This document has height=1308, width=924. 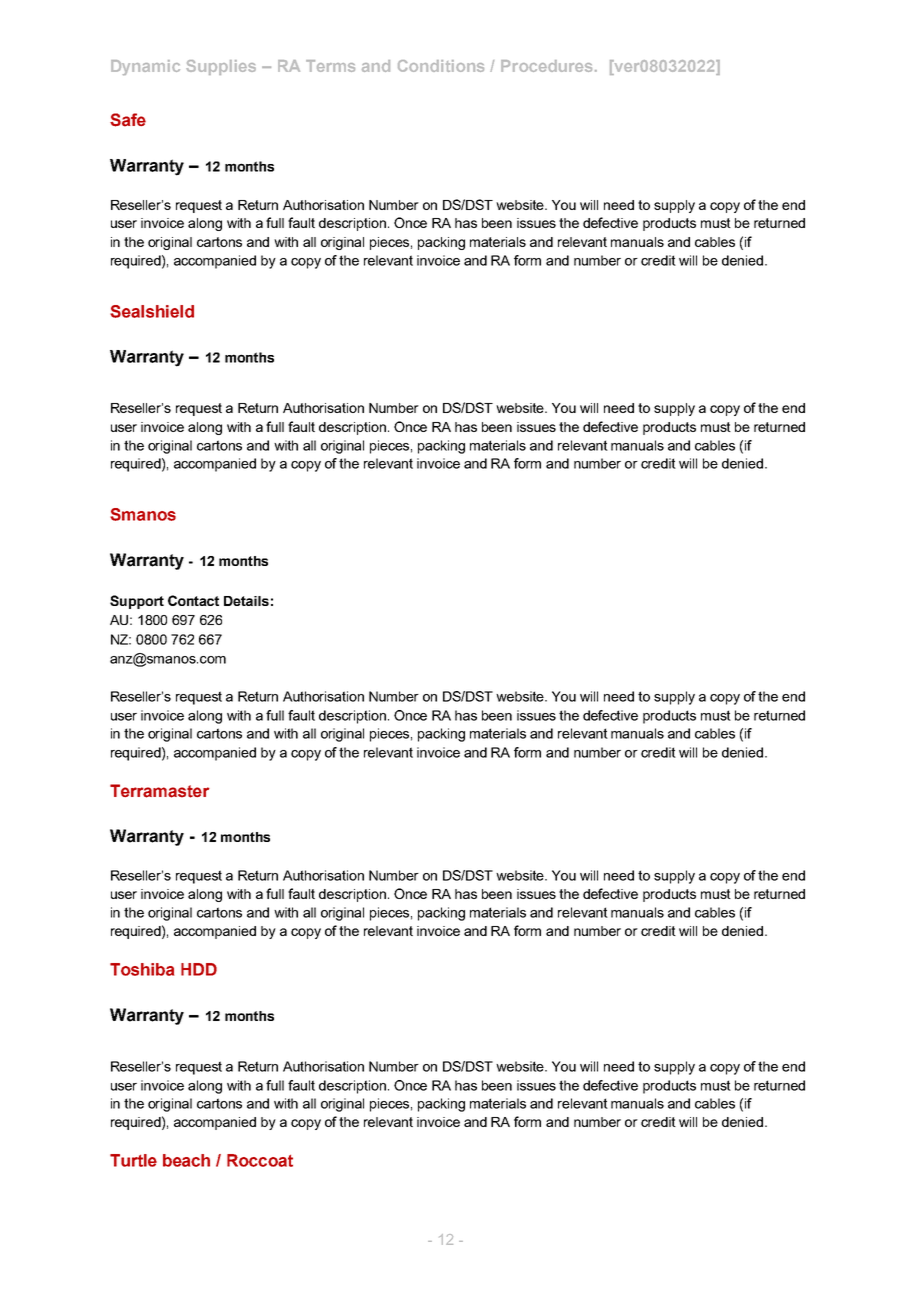 I want to click on Dynamic, so click(x=145, y=67).
